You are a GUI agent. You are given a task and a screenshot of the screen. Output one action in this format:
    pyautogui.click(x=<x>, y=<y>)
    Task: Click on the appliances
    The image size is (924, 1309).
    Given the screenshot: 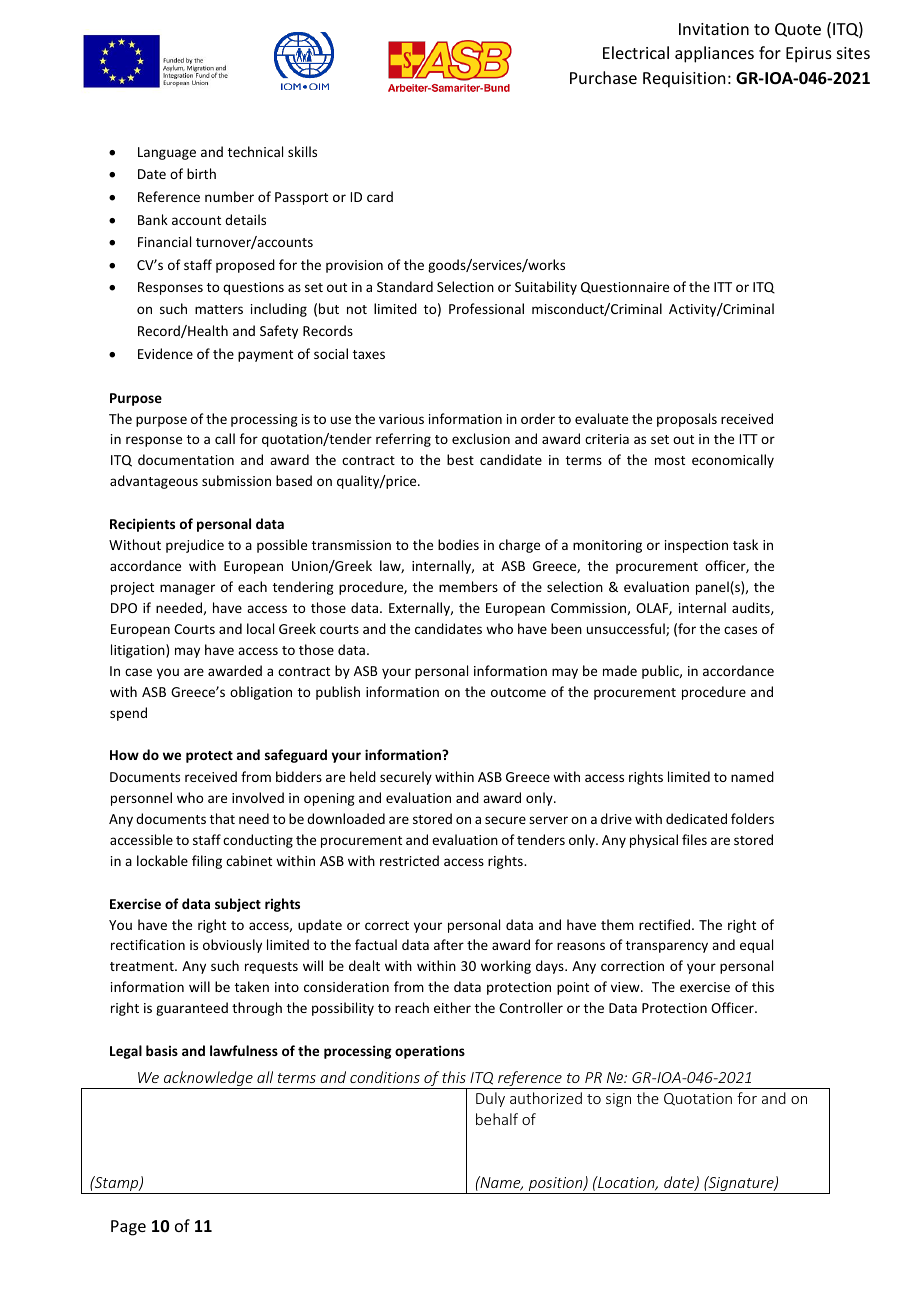 What is the action you would take?
    pyautogui.click(x=714, y=54)
